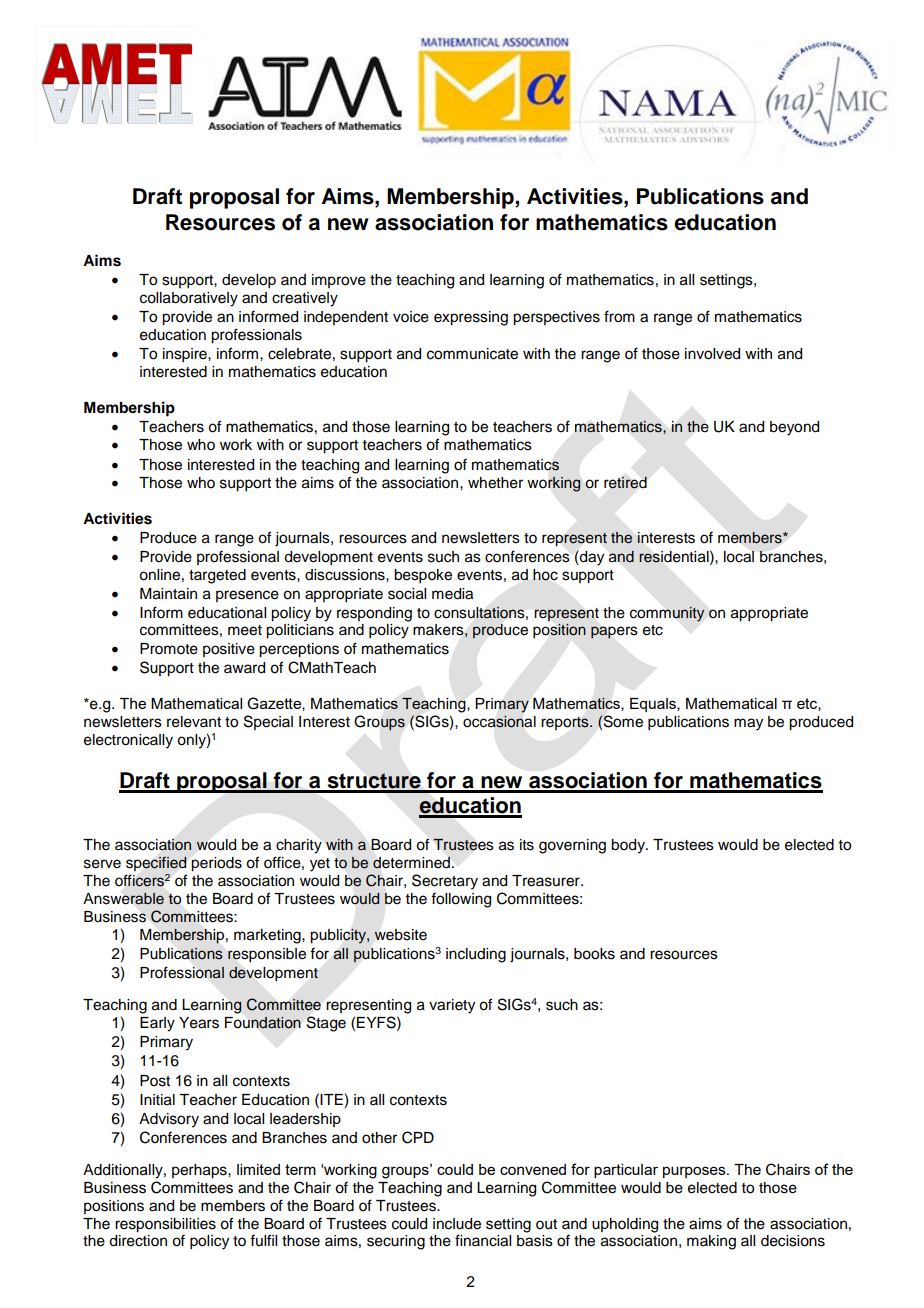 Image resolution: width=924 pixels, height=1308 pixels. What do you see at coordinates (712, 354) in the screenshot?
I see `involved` at bounding box center [712, 354].
